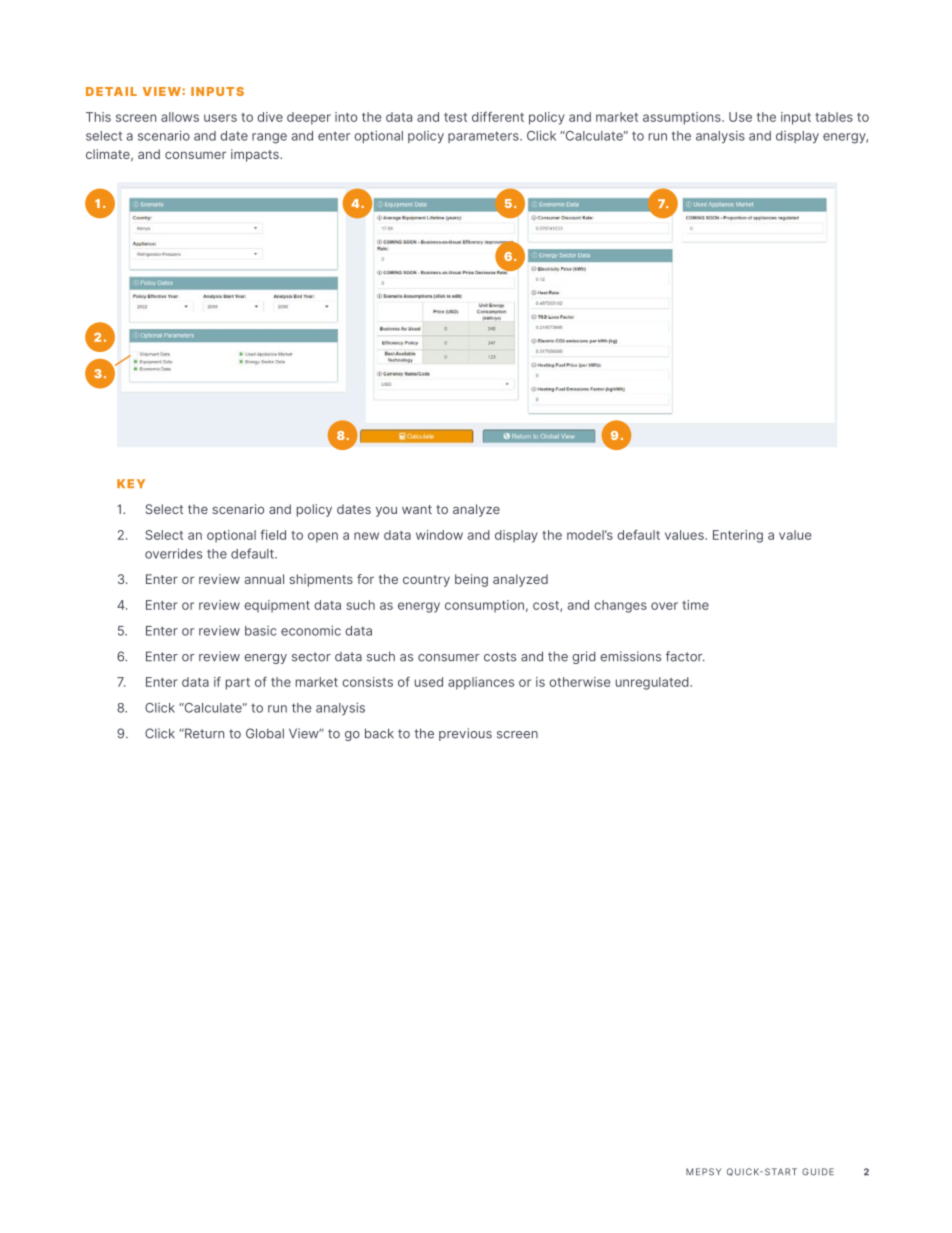 This screenshot has width=952, height=1233. What do you see at coordinates (683, 118) in the screenshot?
I see `assumptions` at bounding box center [683, 118].
